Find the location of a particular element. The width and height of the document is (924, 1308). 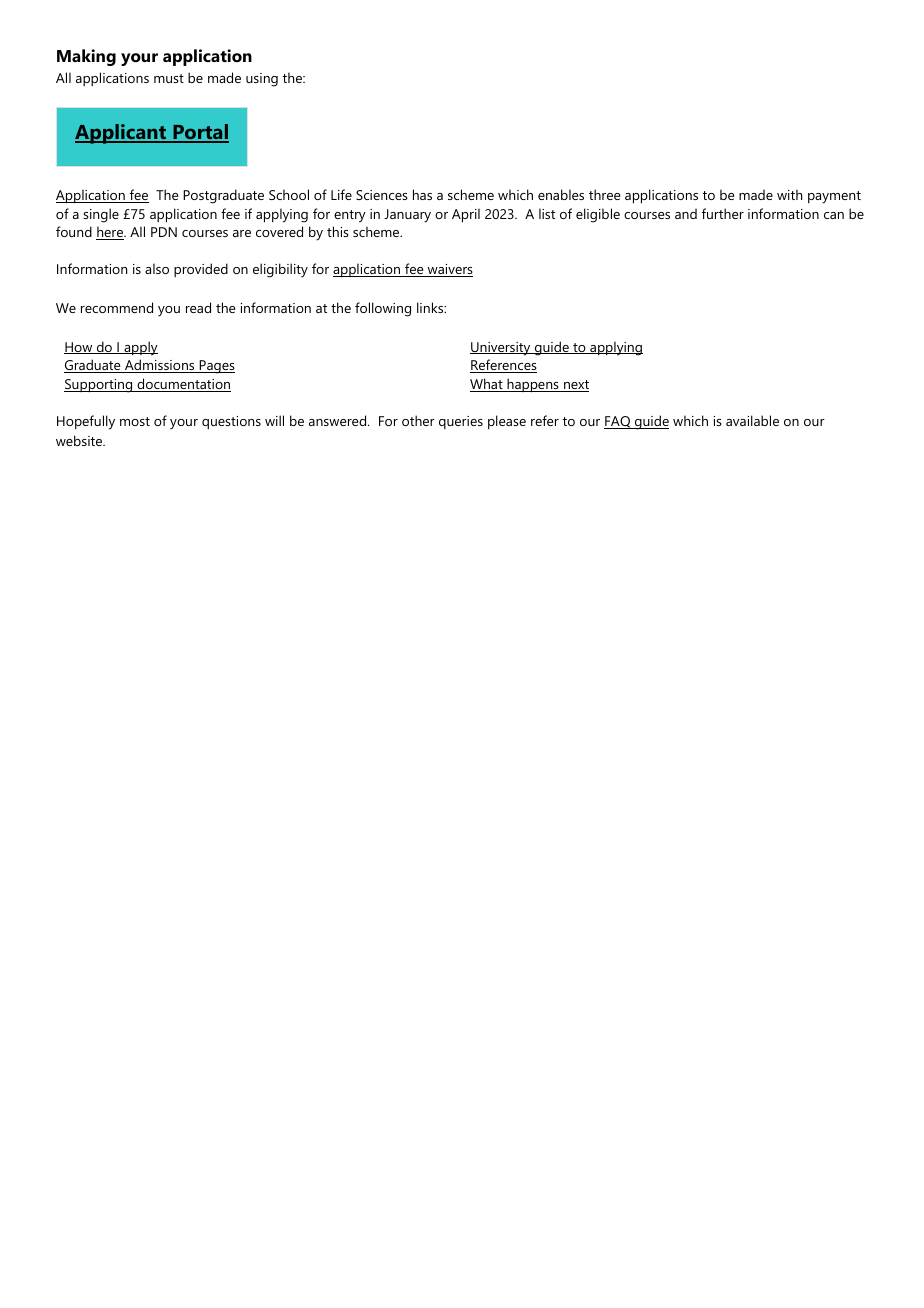

using is located at coordinates (262, 80).
